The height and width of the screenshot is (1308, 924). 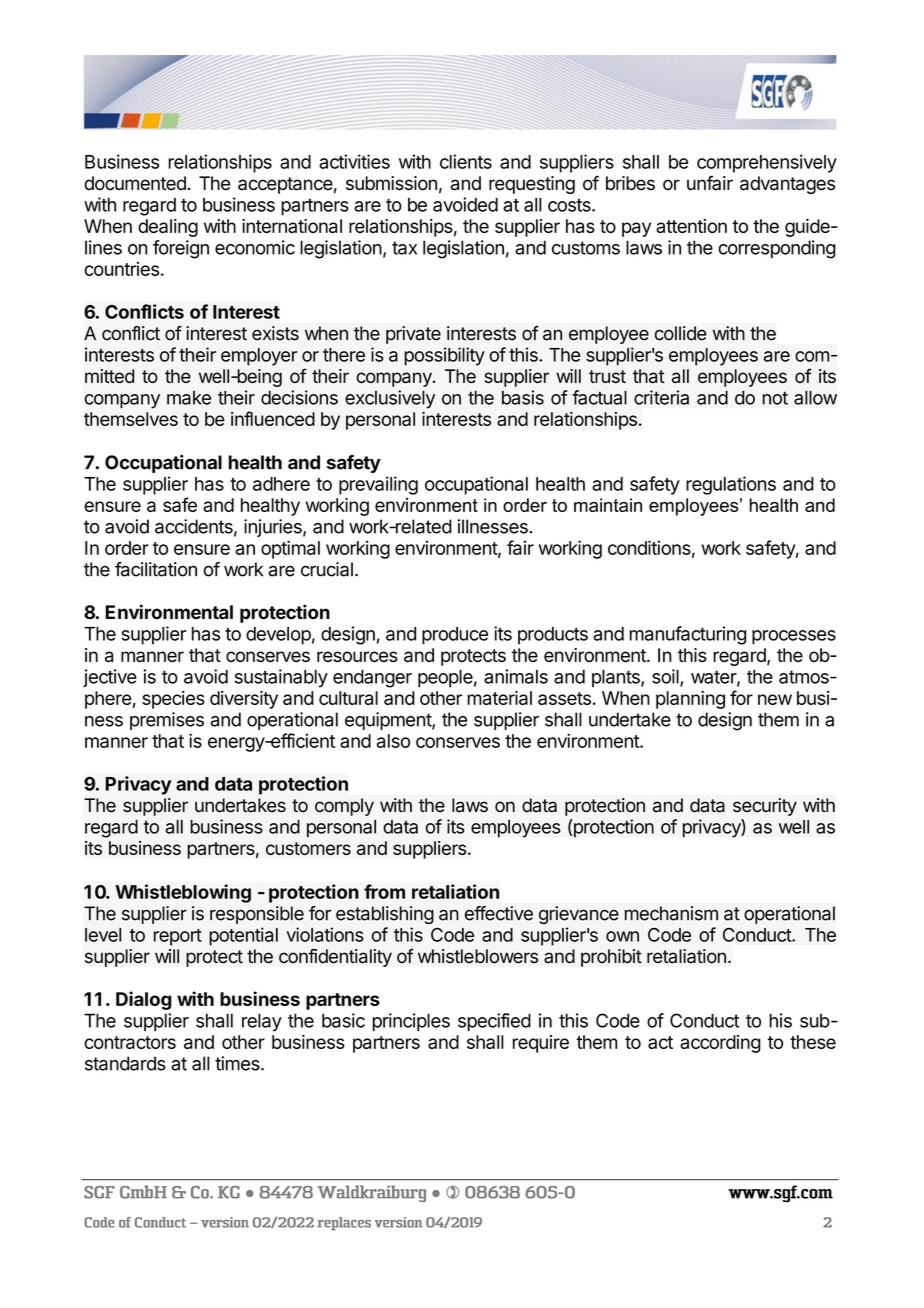 I want to click on manufacturing, so click(x=688, y=635).
